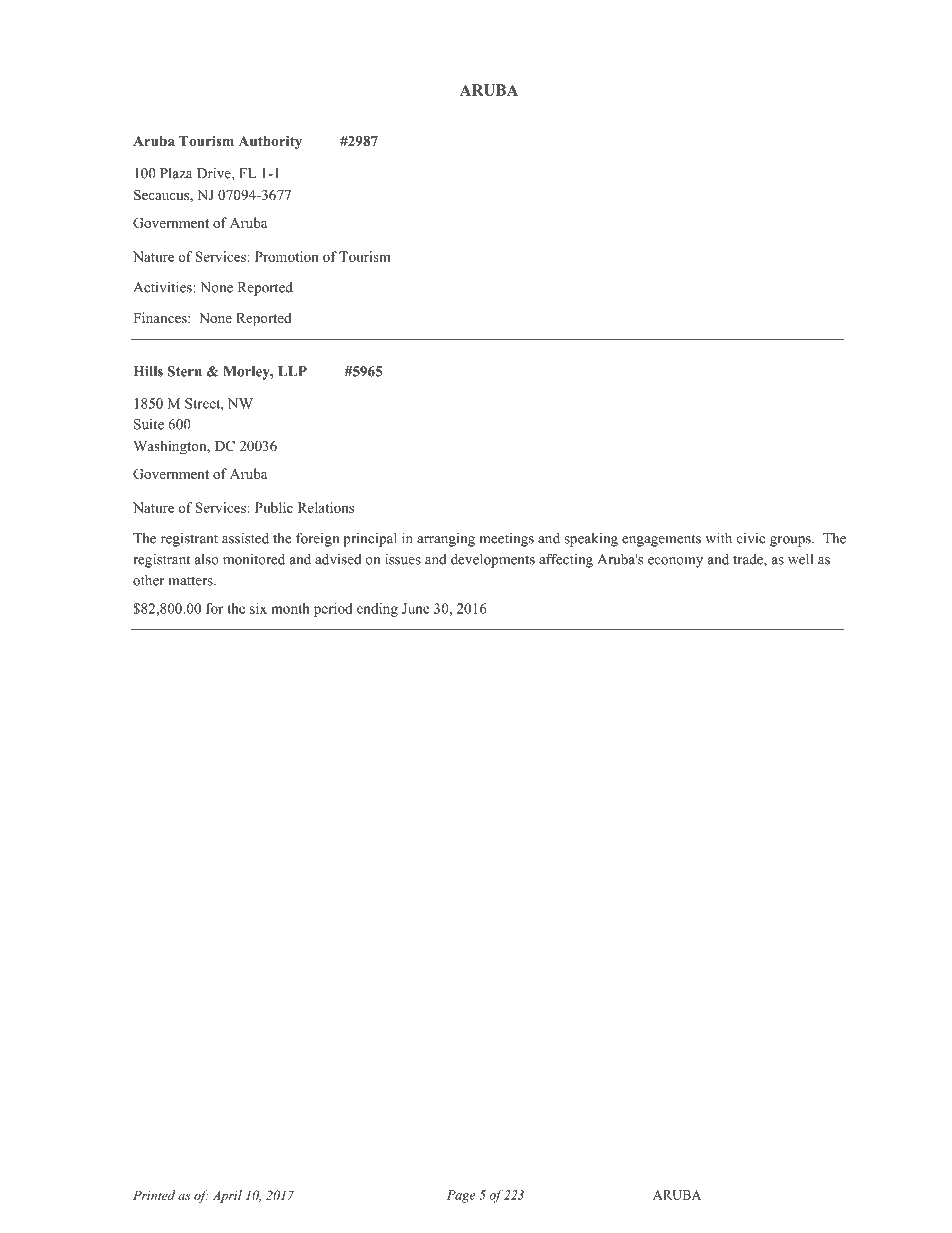 The image size is (952, 1233). What do you see at coordinates (227, 1196) in the page?
I see `April` at bounding box center [227, 1196].
